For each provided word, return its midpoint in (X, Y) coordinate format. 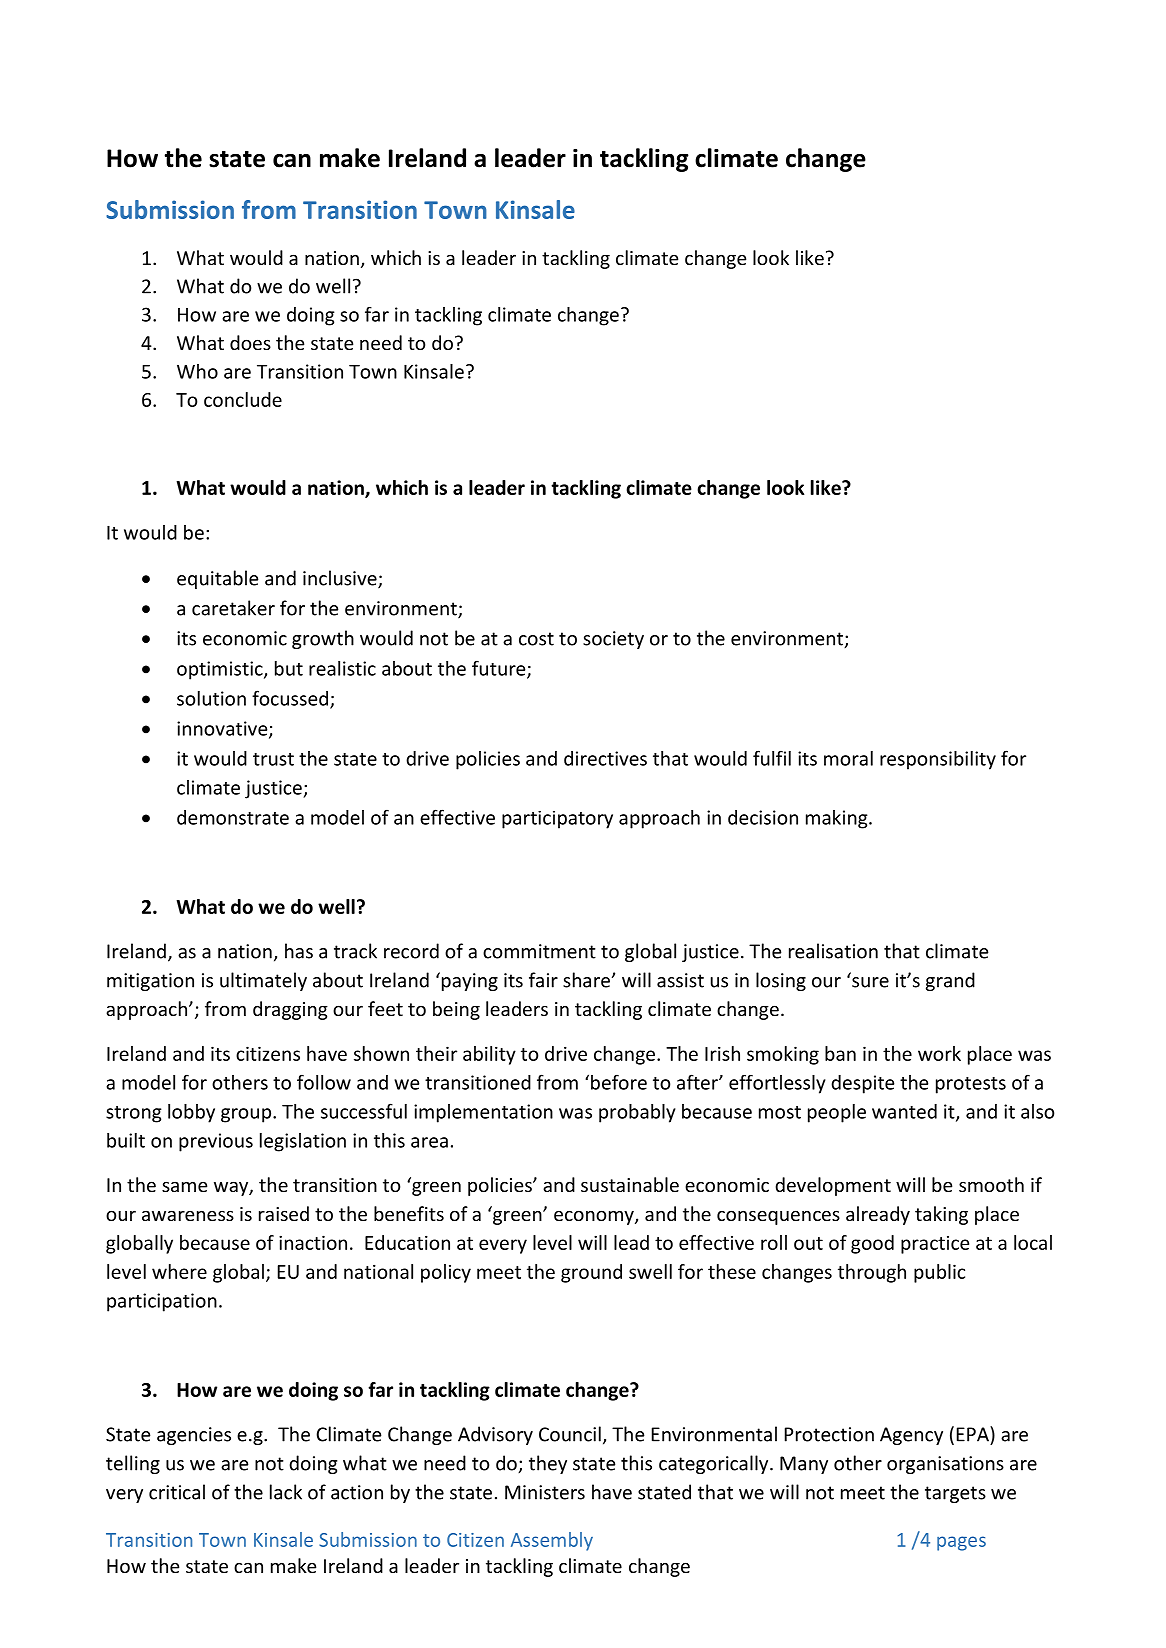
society (613, 640)
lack (286, 1492)
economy (595, 1217)
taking (941, 1215)
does (250, 342)
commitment (539, 951)
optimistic (221, 670)
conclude (243, 399)
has (299, 951)
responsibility (938, 760)
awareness (188, 1215)
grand (950, 981)
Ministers (545, 1492)
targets (955, 1494)
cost (536, 639)
